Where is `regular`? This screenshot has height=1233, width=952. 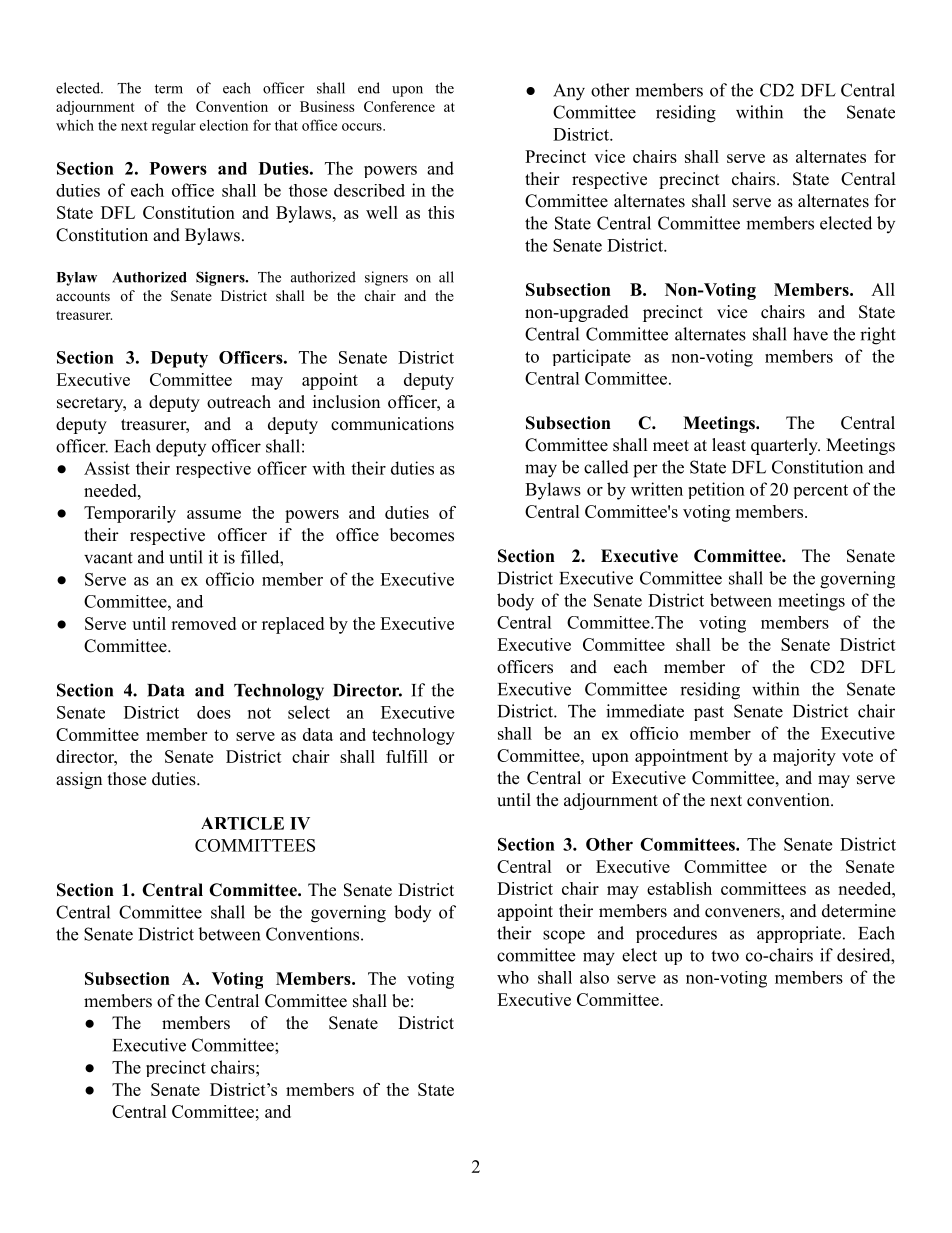
regular is located at coordinates (174, 126).
